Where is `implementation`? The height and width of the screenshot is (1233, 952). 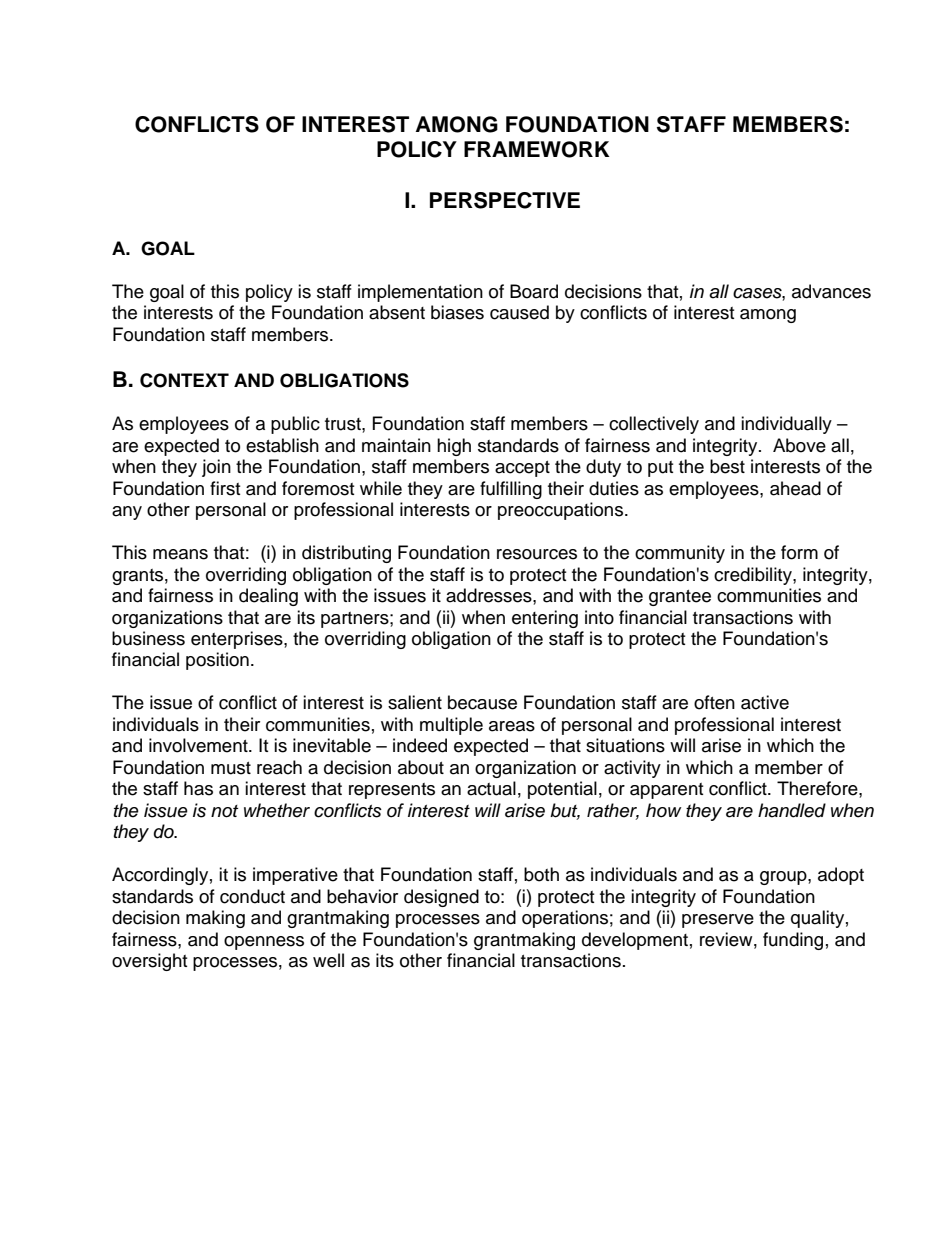 implementation is located at coordinates (420, 293).
